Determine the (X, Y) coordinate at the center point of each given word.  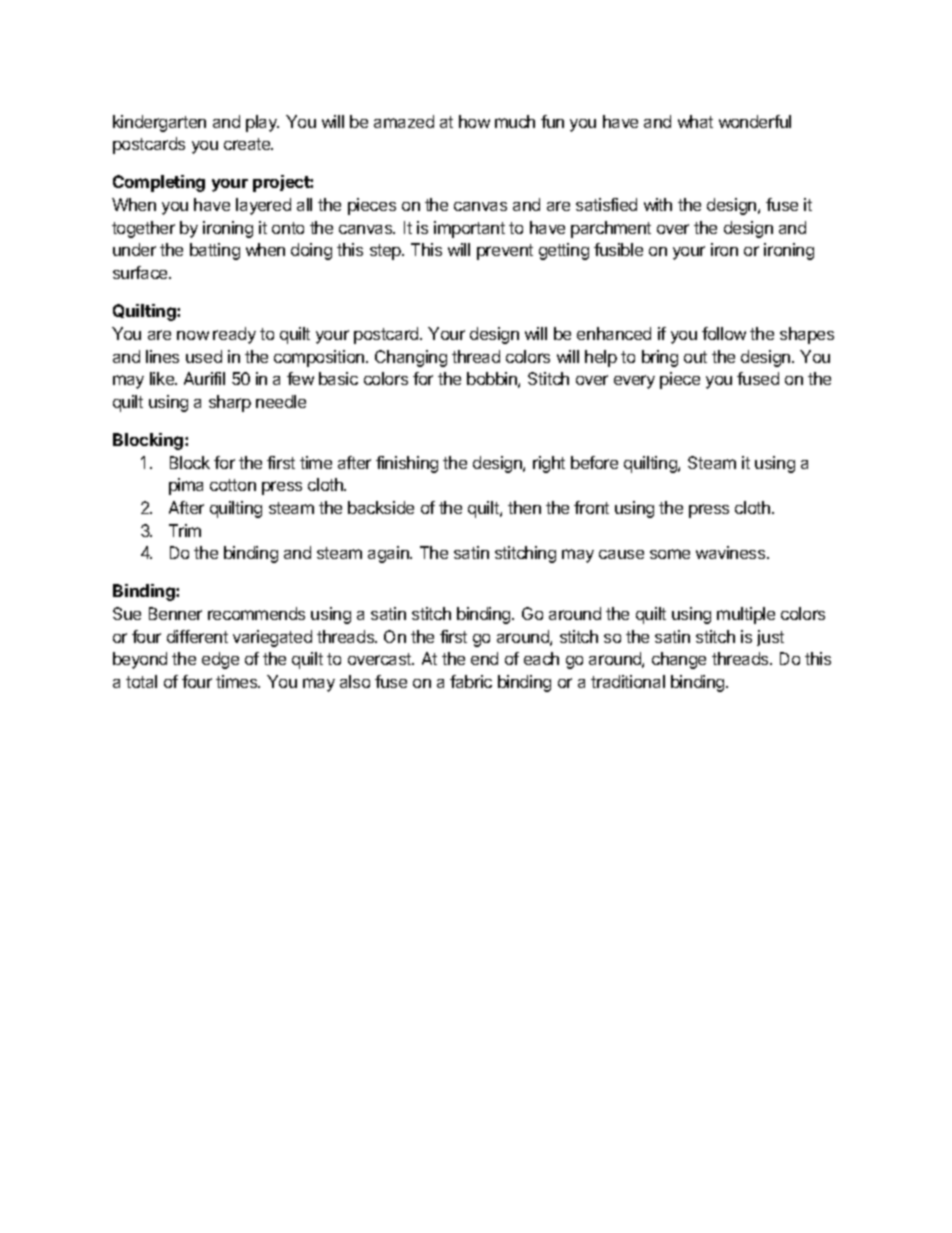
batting (215, 251)
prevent (505, 252)
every (634, 382)
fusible (618, 249)
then (524, 507)
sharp (230, 403)
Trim (185, 530)
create (248, 144)
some (670, 554)
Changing (411, 358)
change (679, 660)
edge (220, 660)
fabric (471, 681)
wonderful (755, 121)
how (474, 121)
